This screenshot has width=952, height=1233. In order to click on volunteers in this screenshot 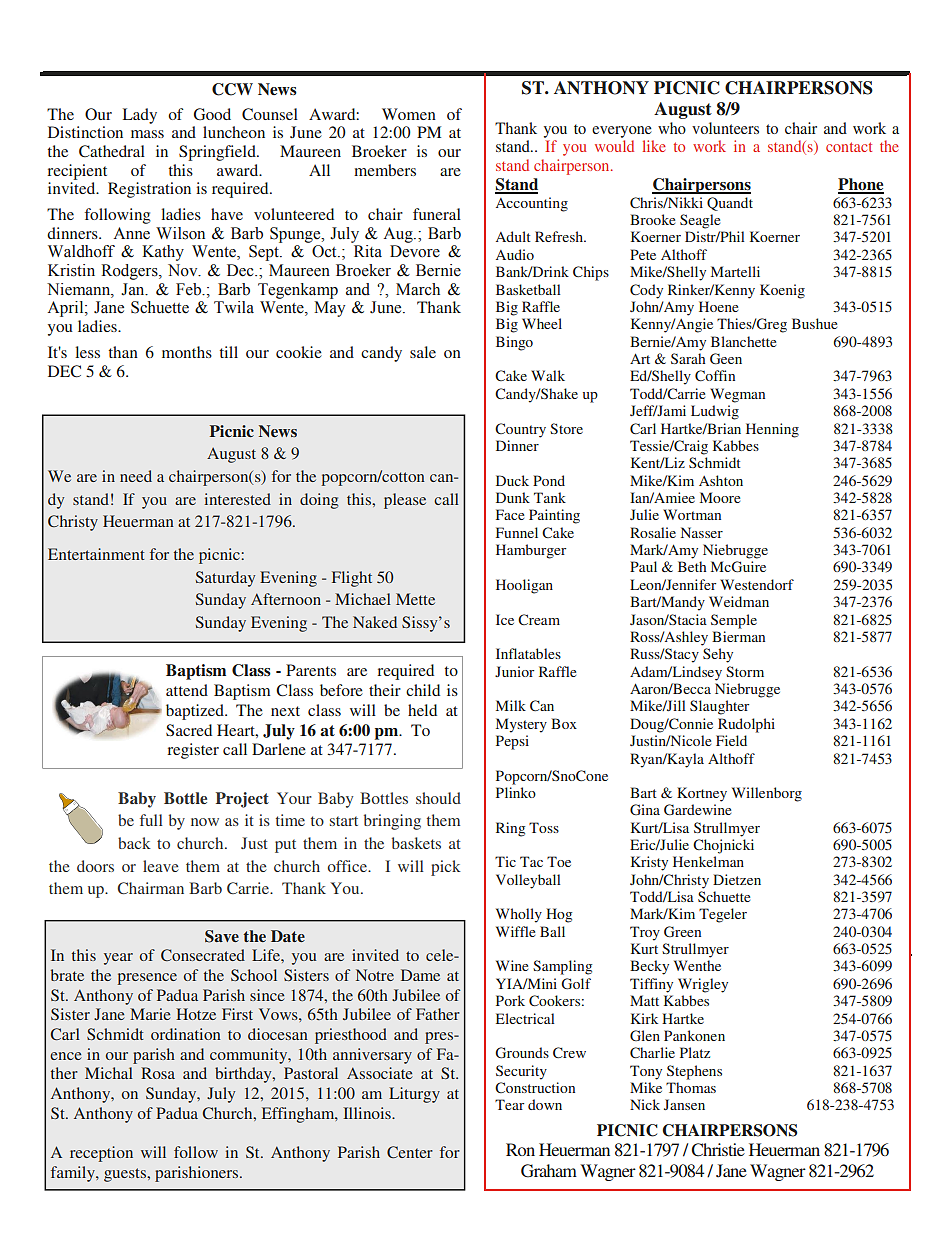, I will do `click(725, 128)`.
